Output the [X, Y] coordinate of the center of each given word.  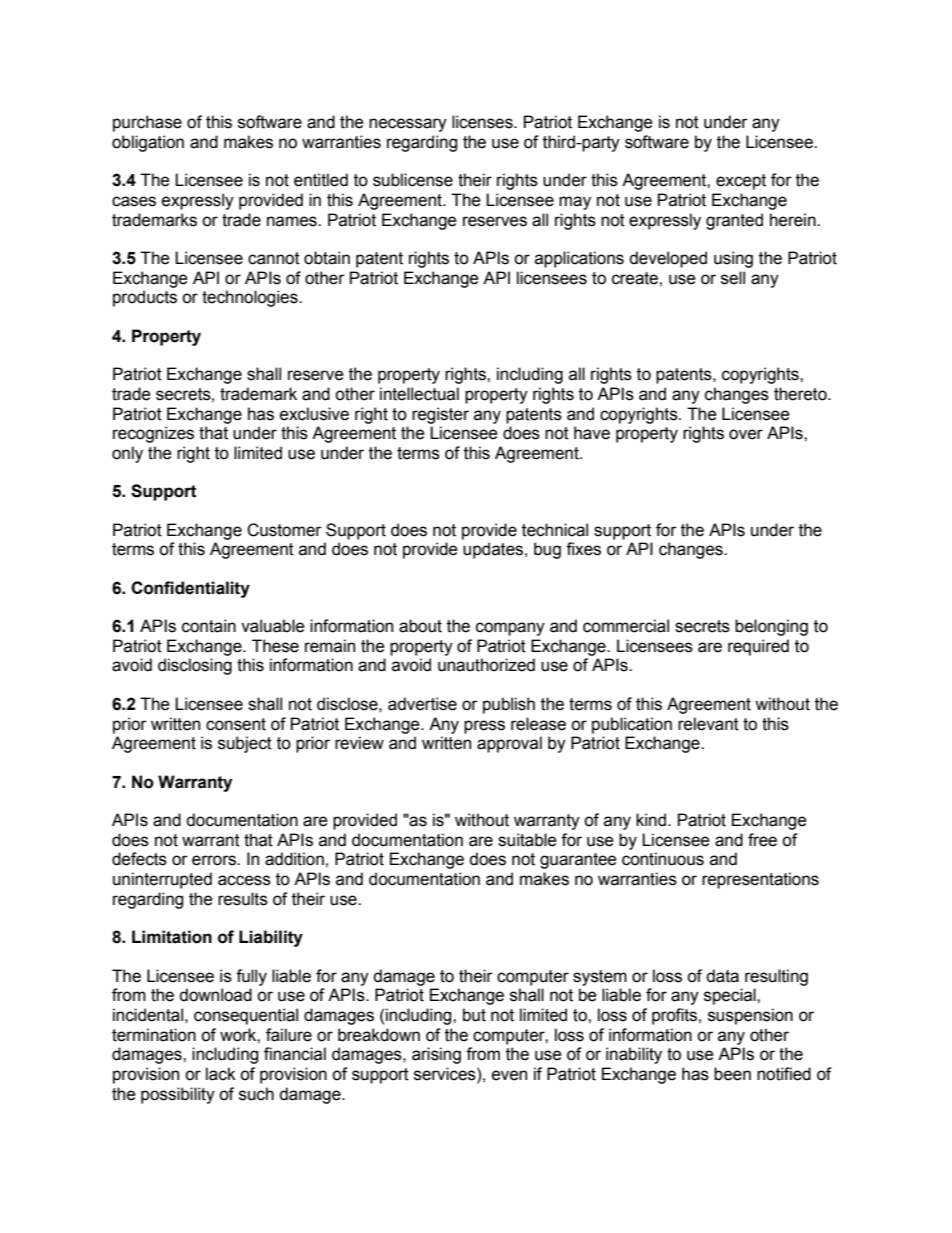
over [746, 434]
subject [245, 744]
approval [509, 744]
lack [221, 1074]
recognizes [153, 434]
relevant [708, 724]
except [741, 182]
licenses [483, 122]
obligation [148, 143]
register [440, 415]
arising [436, 1055]
